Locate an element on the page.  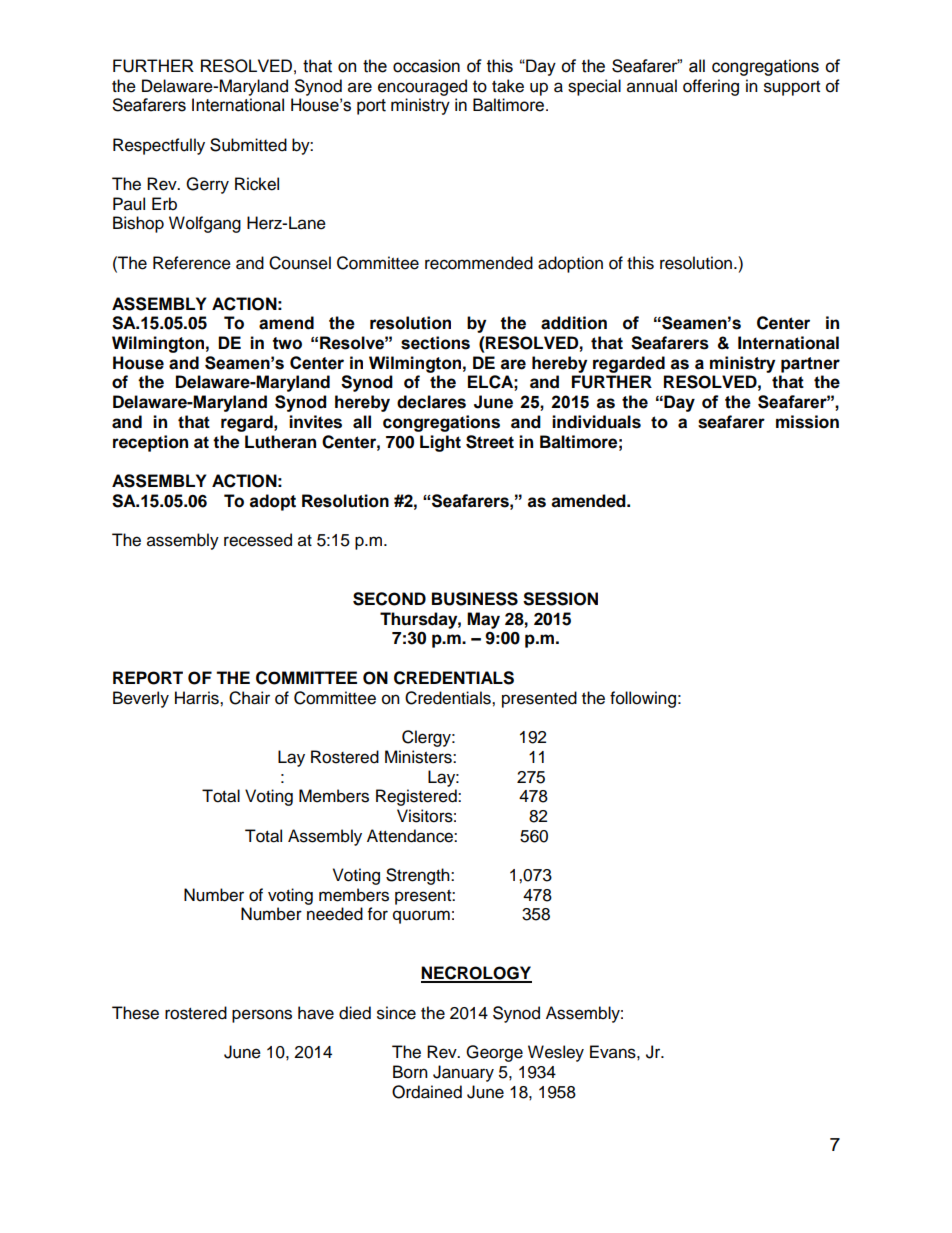
Registered is located at coordinates (417, 797).
